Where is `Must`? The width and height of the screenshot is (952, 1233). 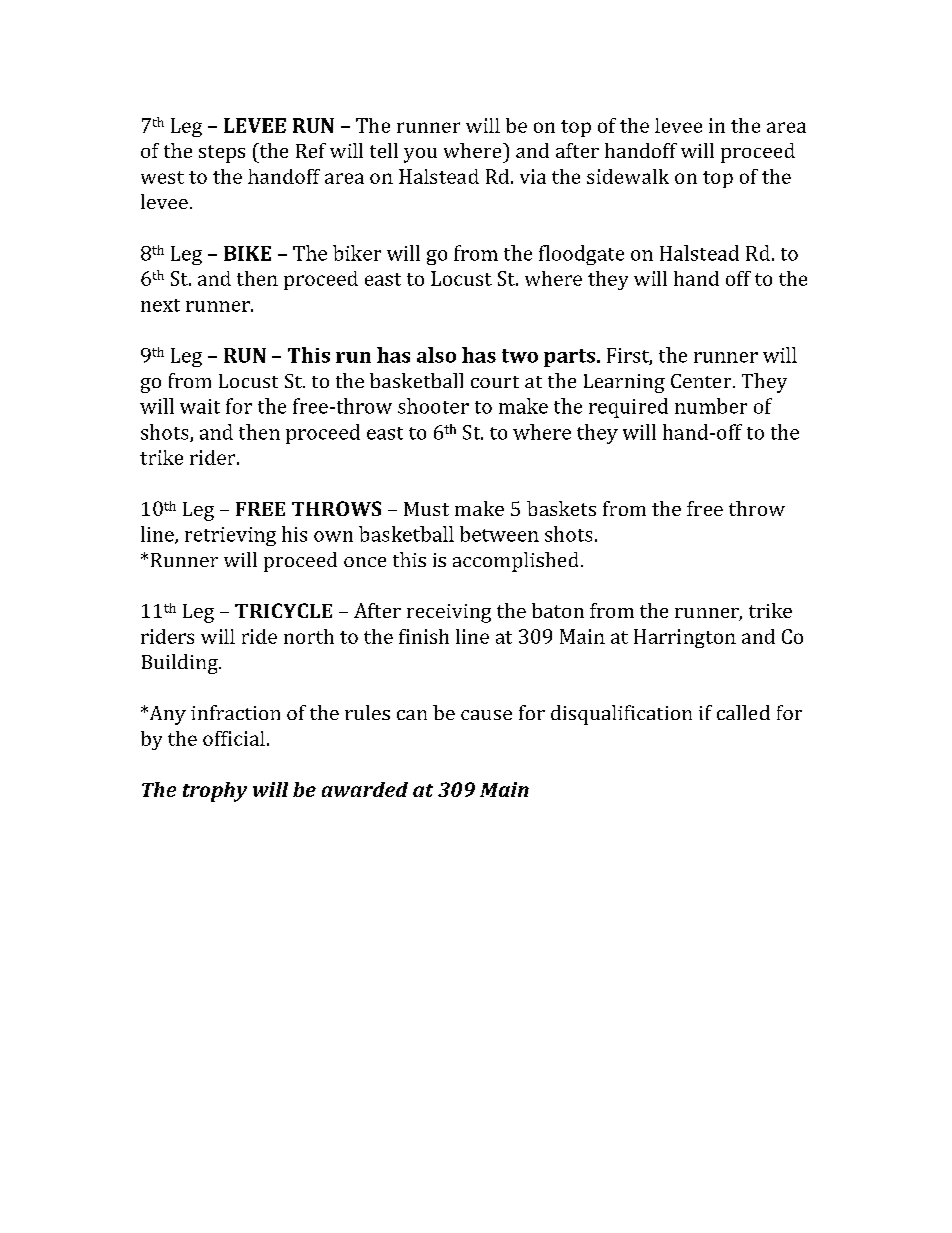
Must is located at coordinates (426, 509).
